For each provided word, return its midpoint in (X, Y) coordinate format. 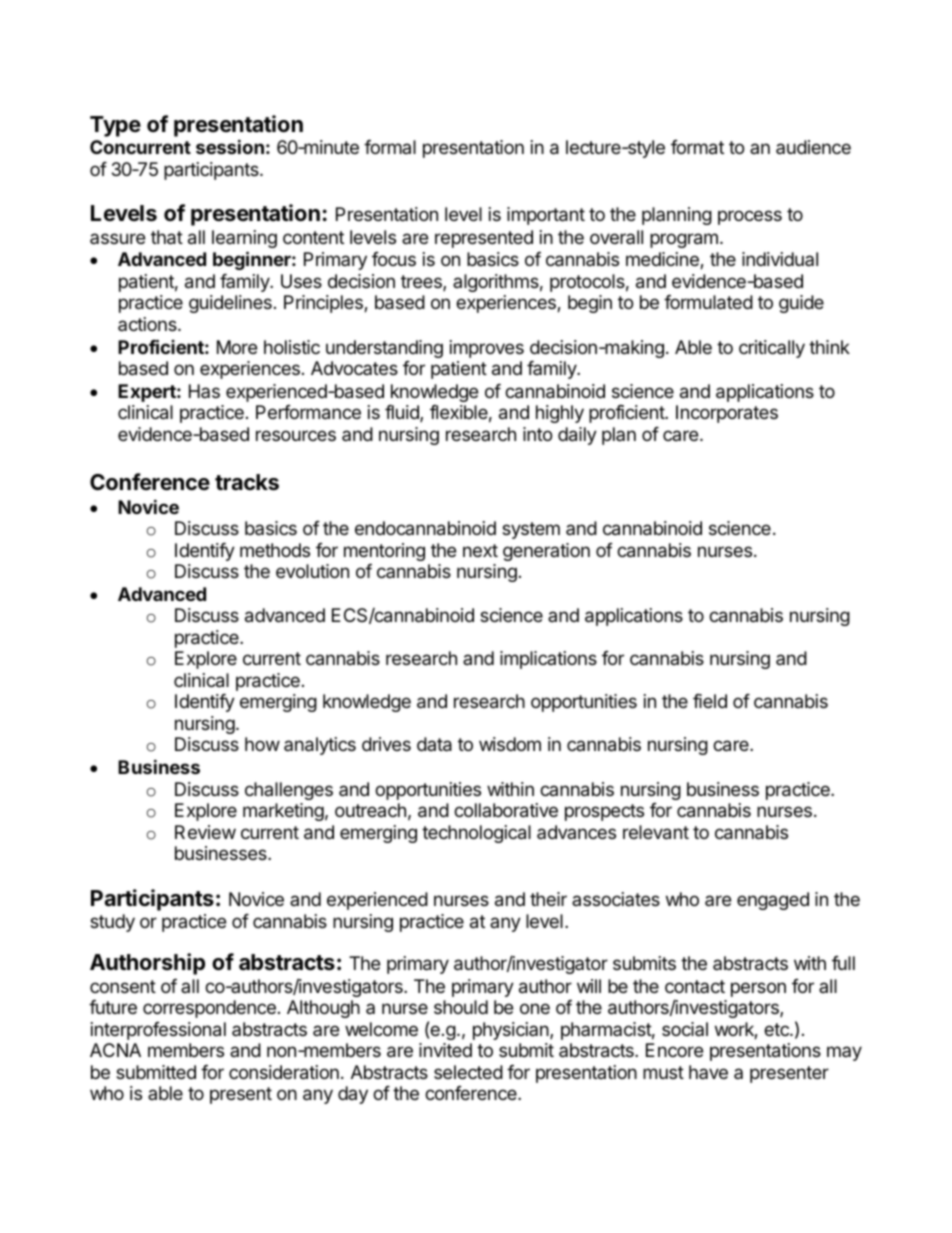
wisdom (510, 744)
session (230, 146)
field (710, 701)
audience (813, 147)
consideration (284, 1072)
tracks (247, 482)
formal (390, 147)
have (708, 1072)
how (262, 744)
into (537, 434)
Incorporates (727, 414)
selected (468, 1072)
